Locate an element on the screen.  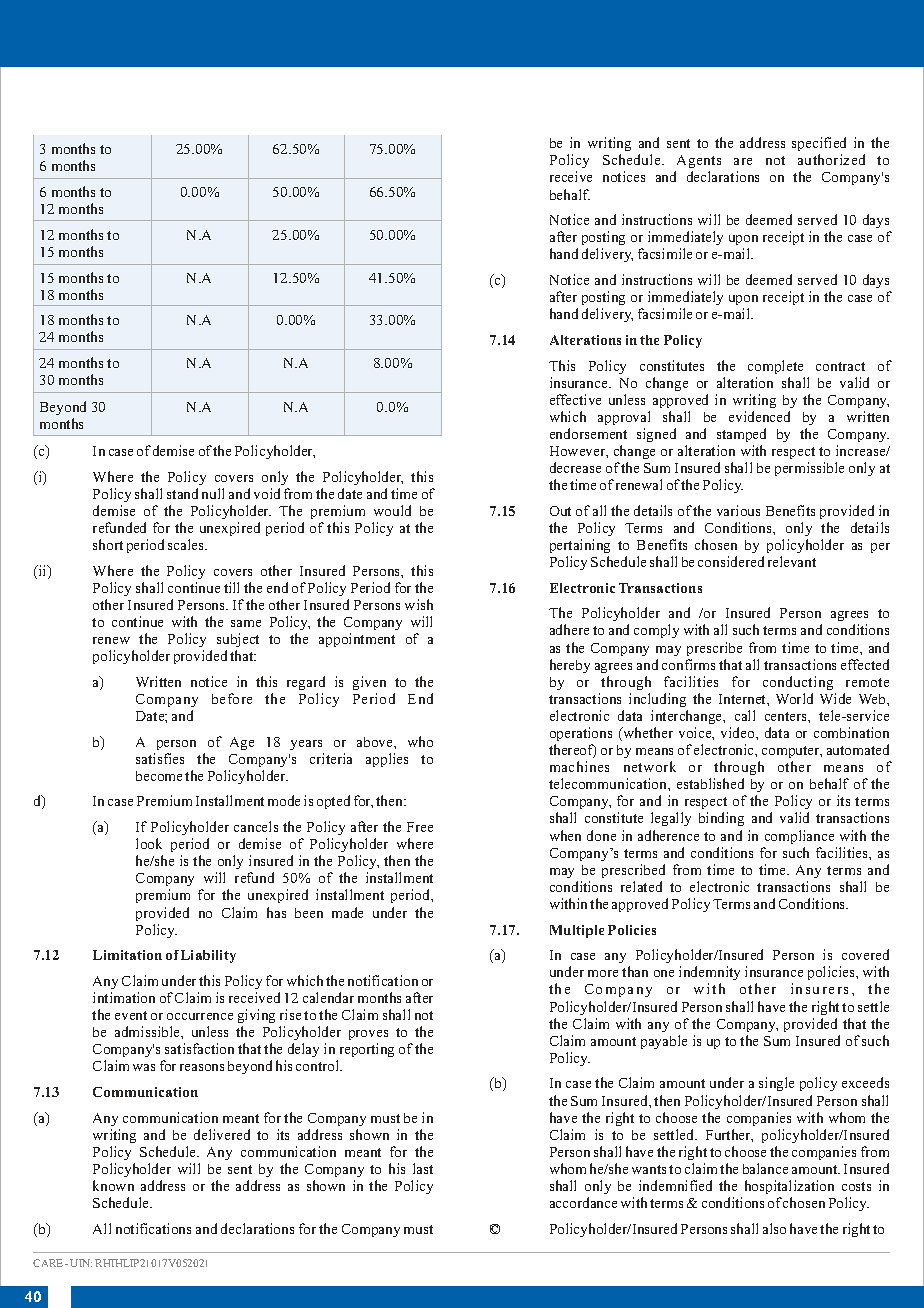
Agents is located at coordinates (698, 163).
